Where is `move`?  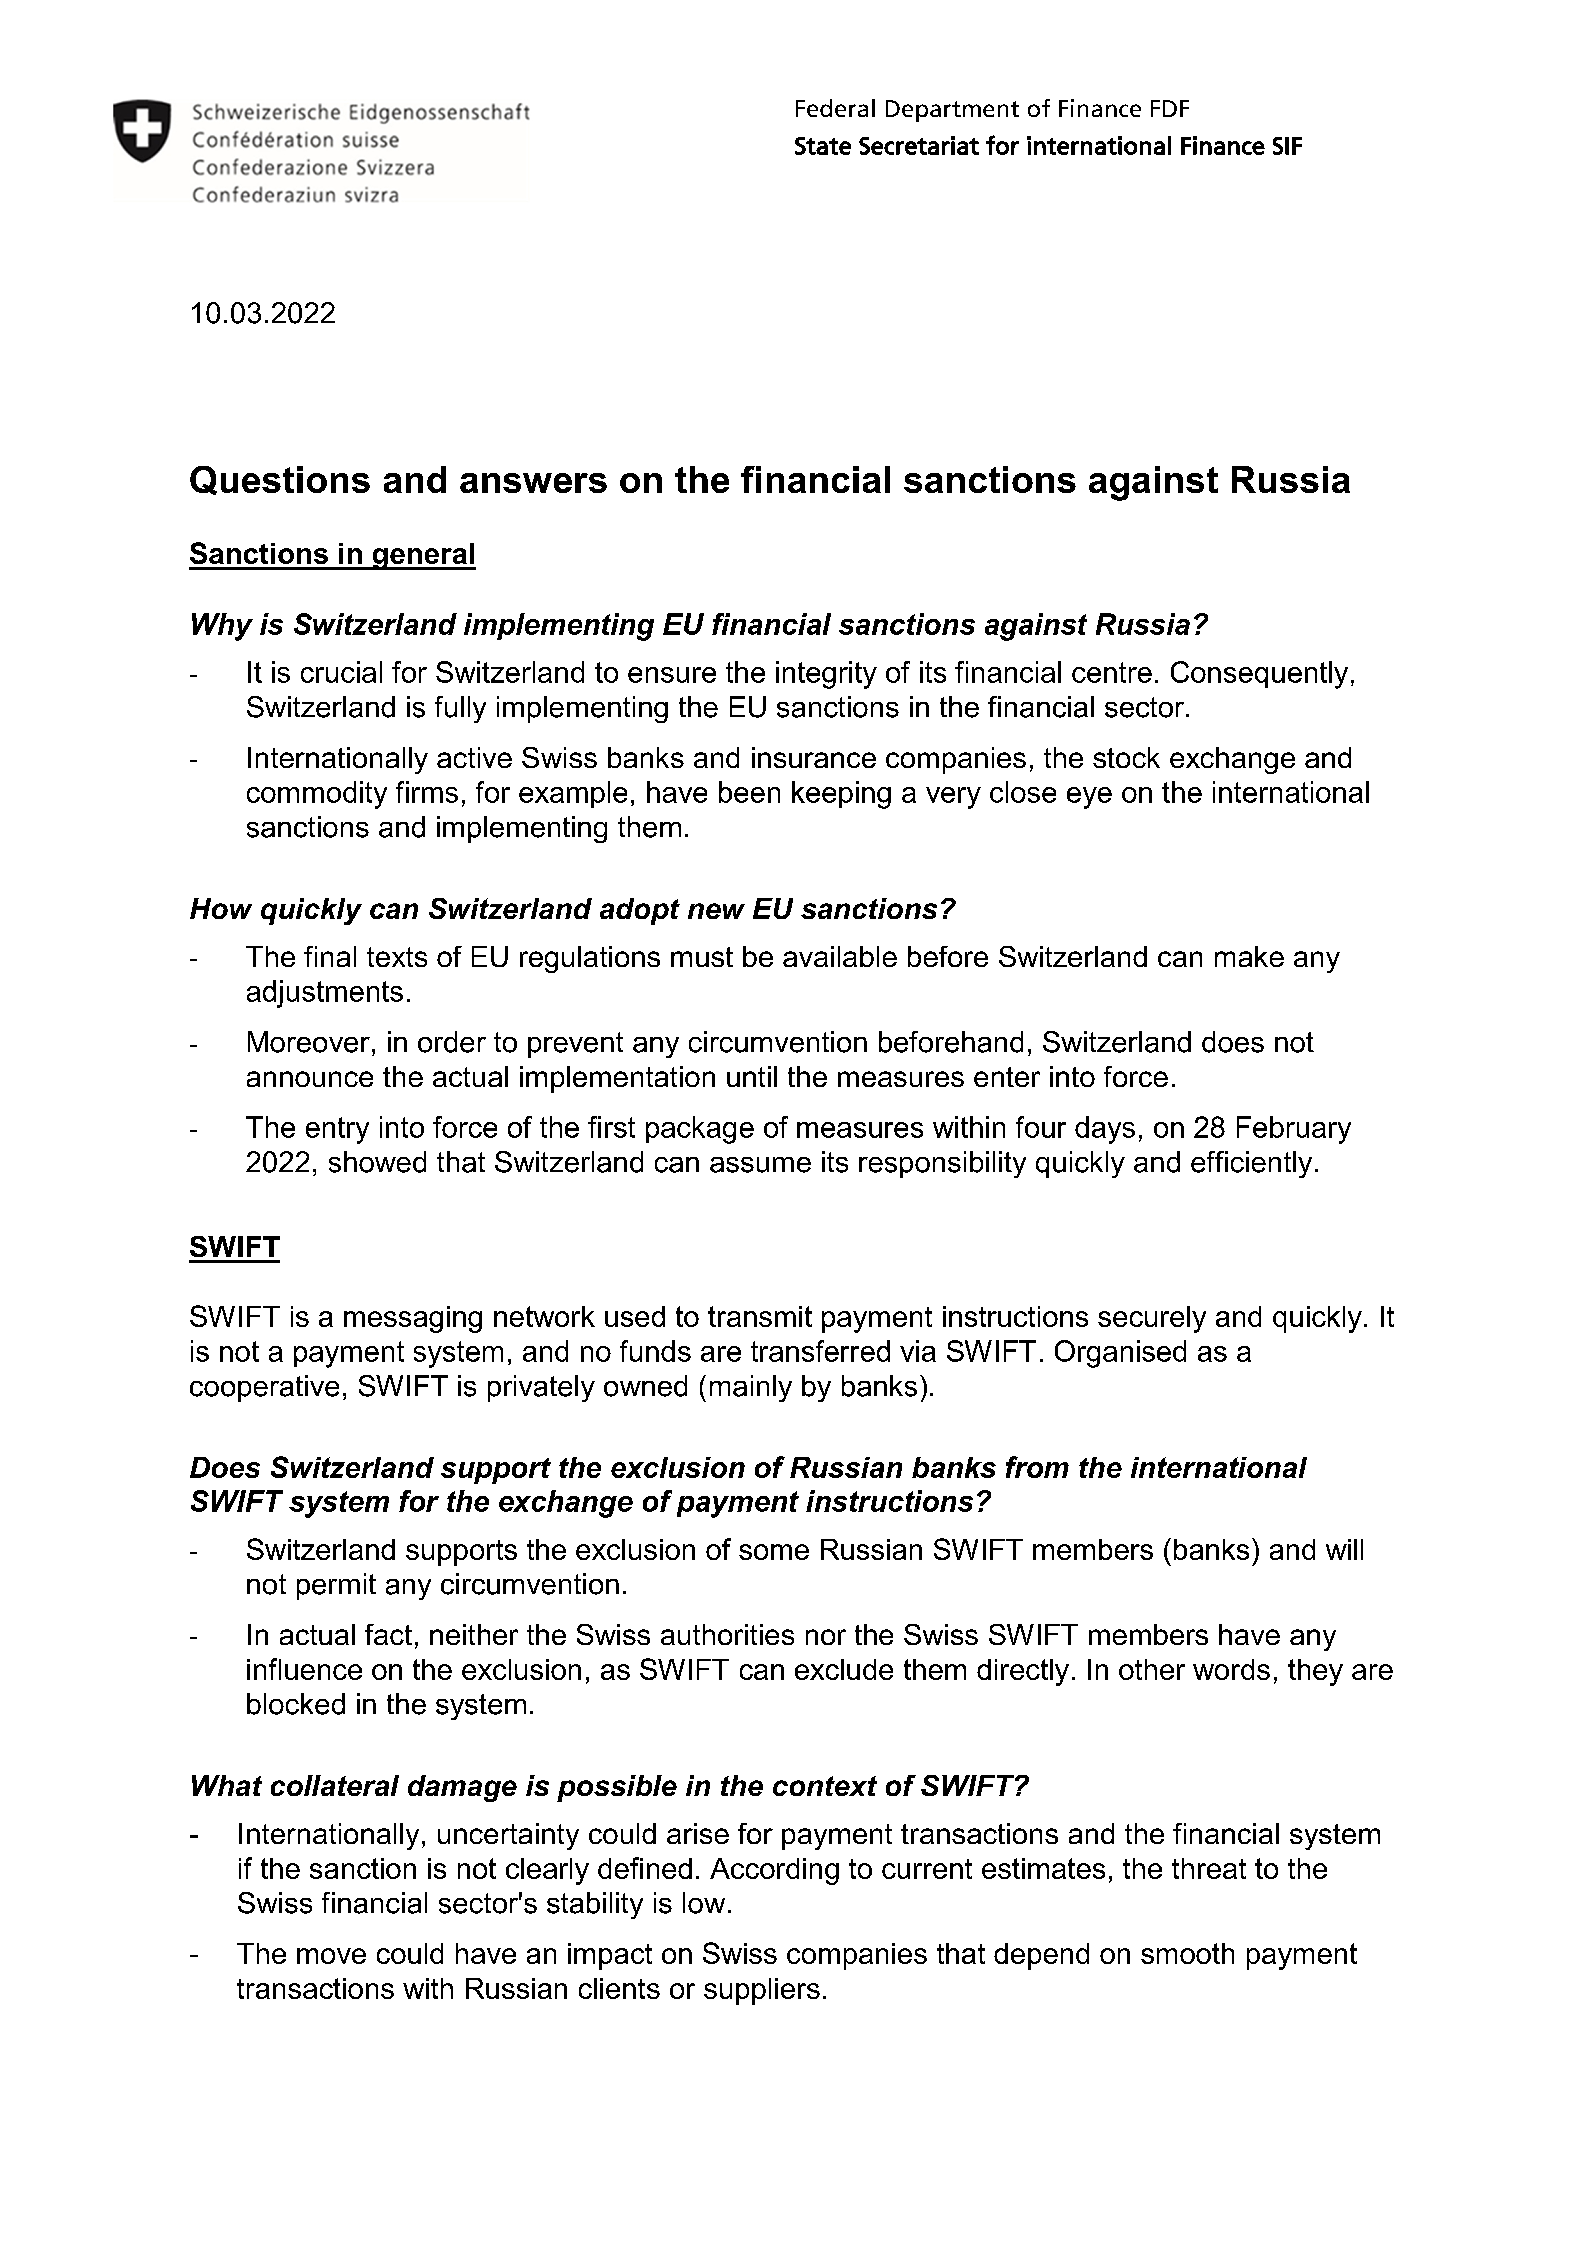 move is located at coordinates (331, 1956).
